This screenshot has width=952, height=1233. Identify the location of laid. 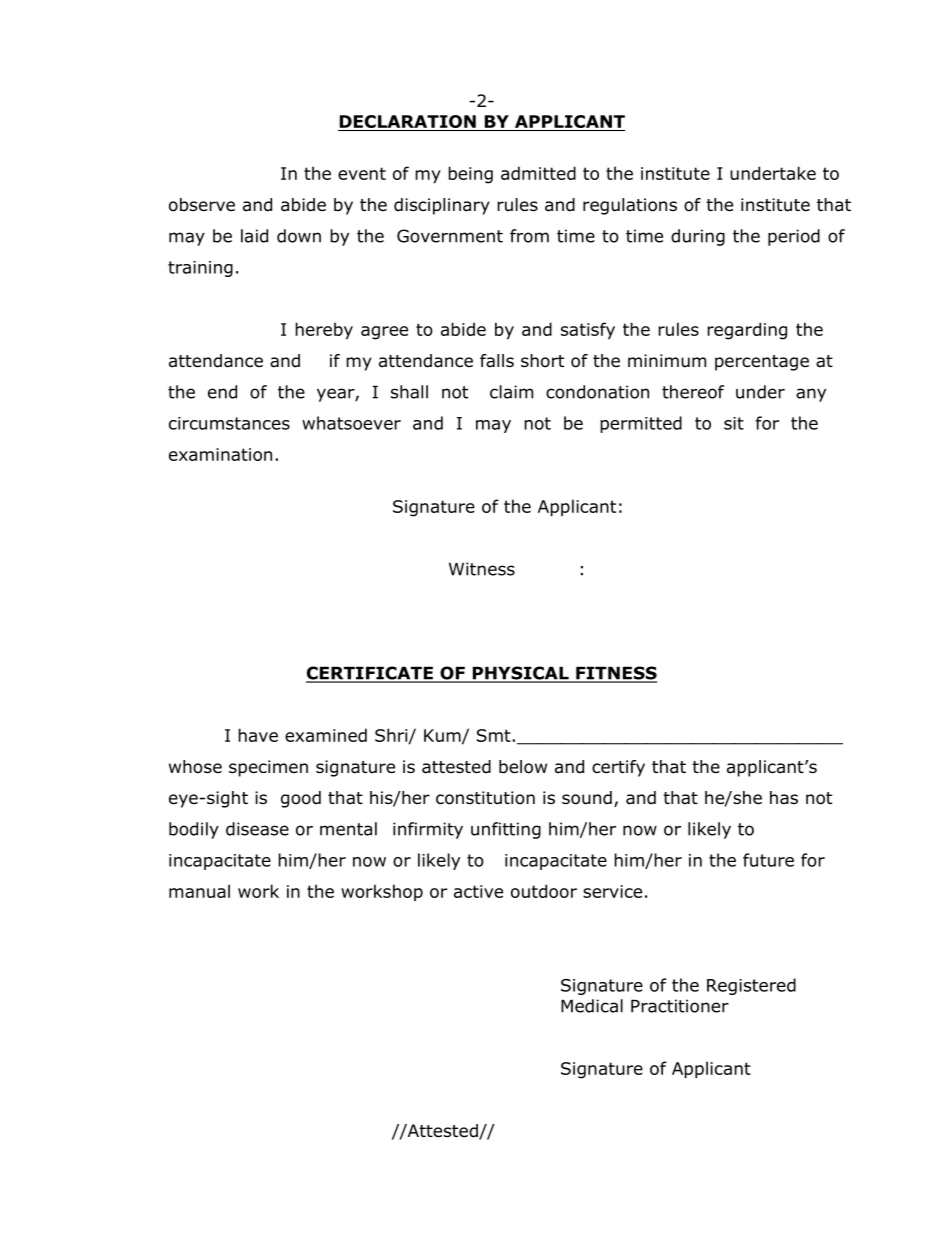
(254, 236).
